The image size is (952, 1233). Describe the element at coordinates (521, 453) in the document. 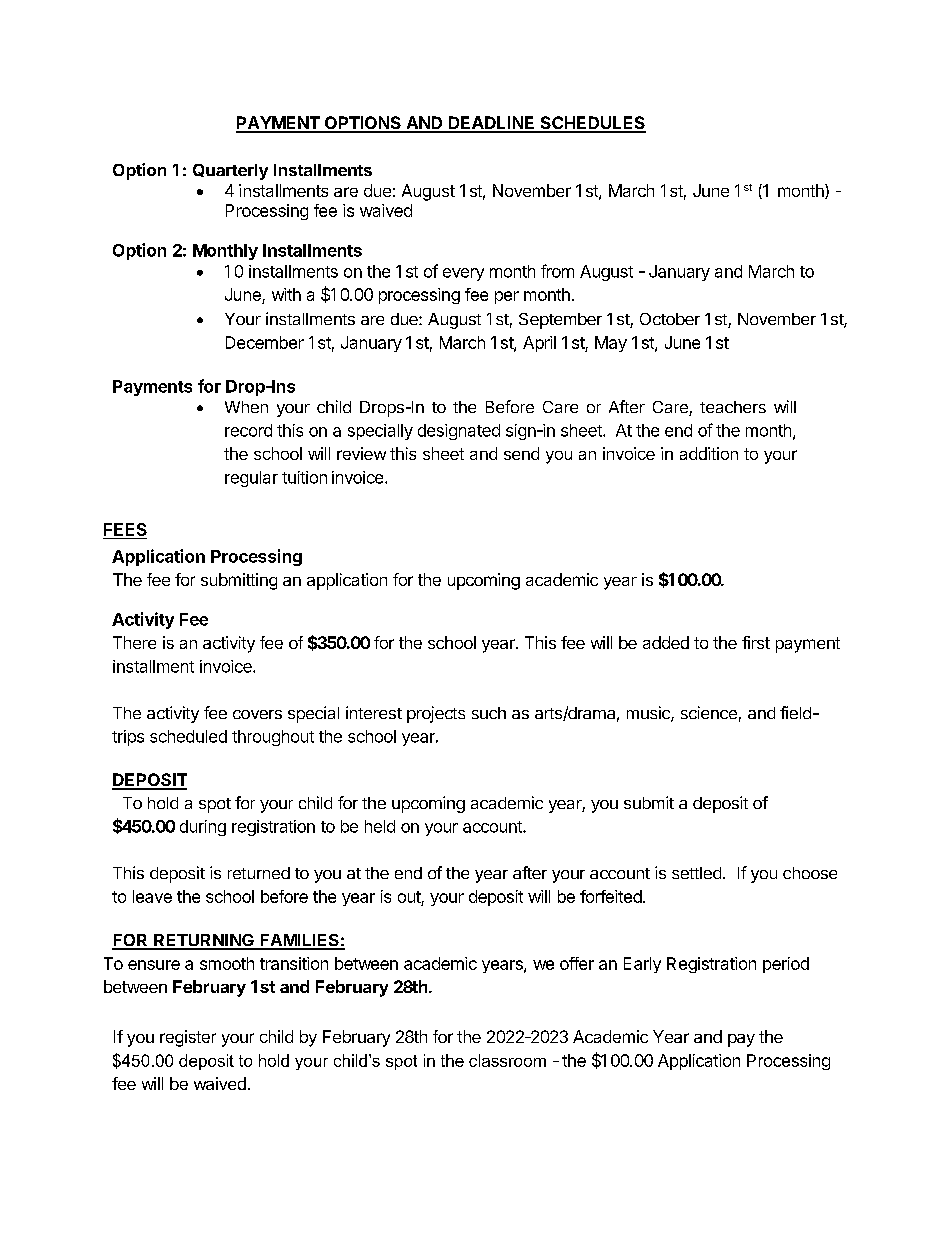

I see `send` at that location.
